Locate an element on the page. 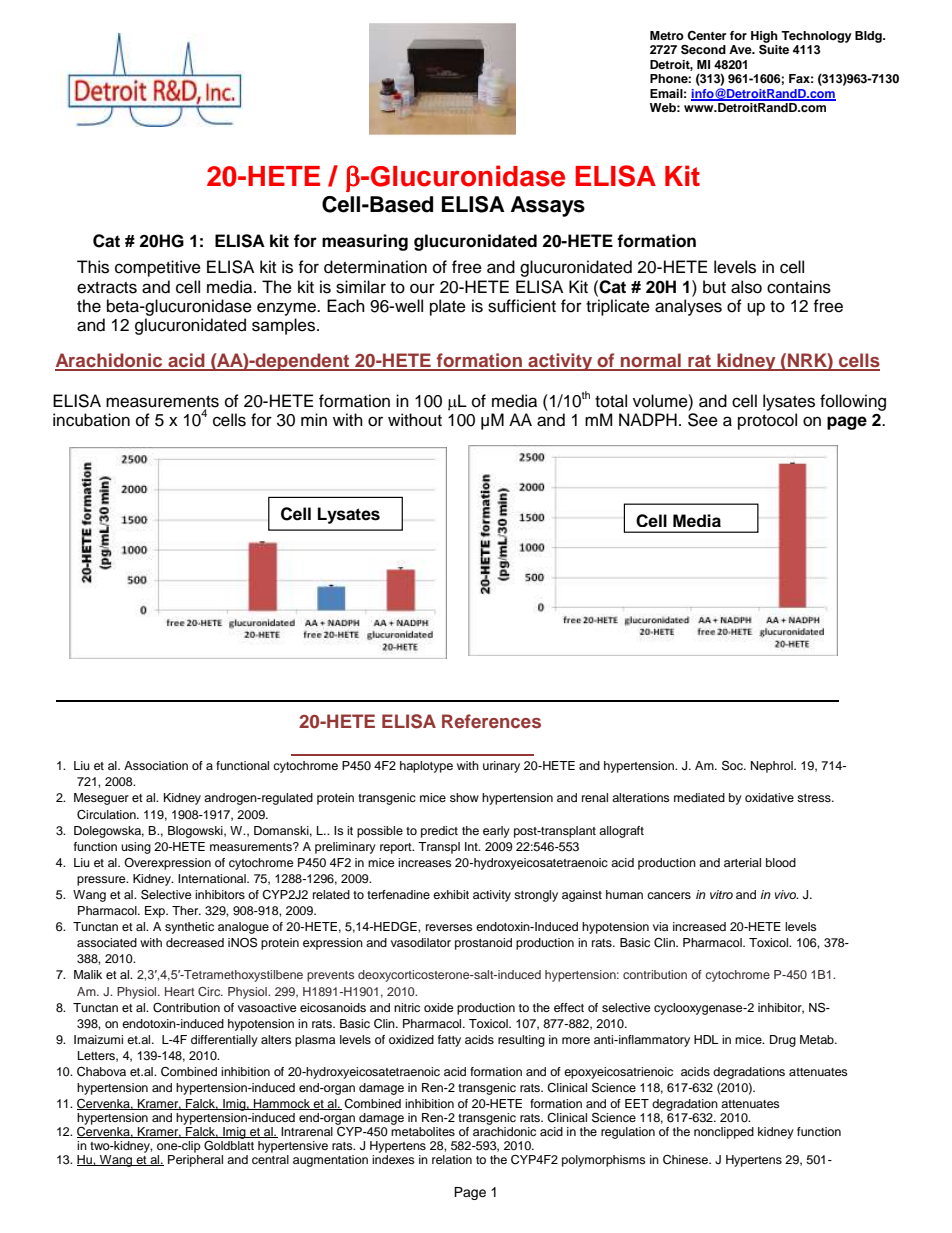 The width and height of the image is (952, 1233). protocol is located at coordinates (767, 421).
